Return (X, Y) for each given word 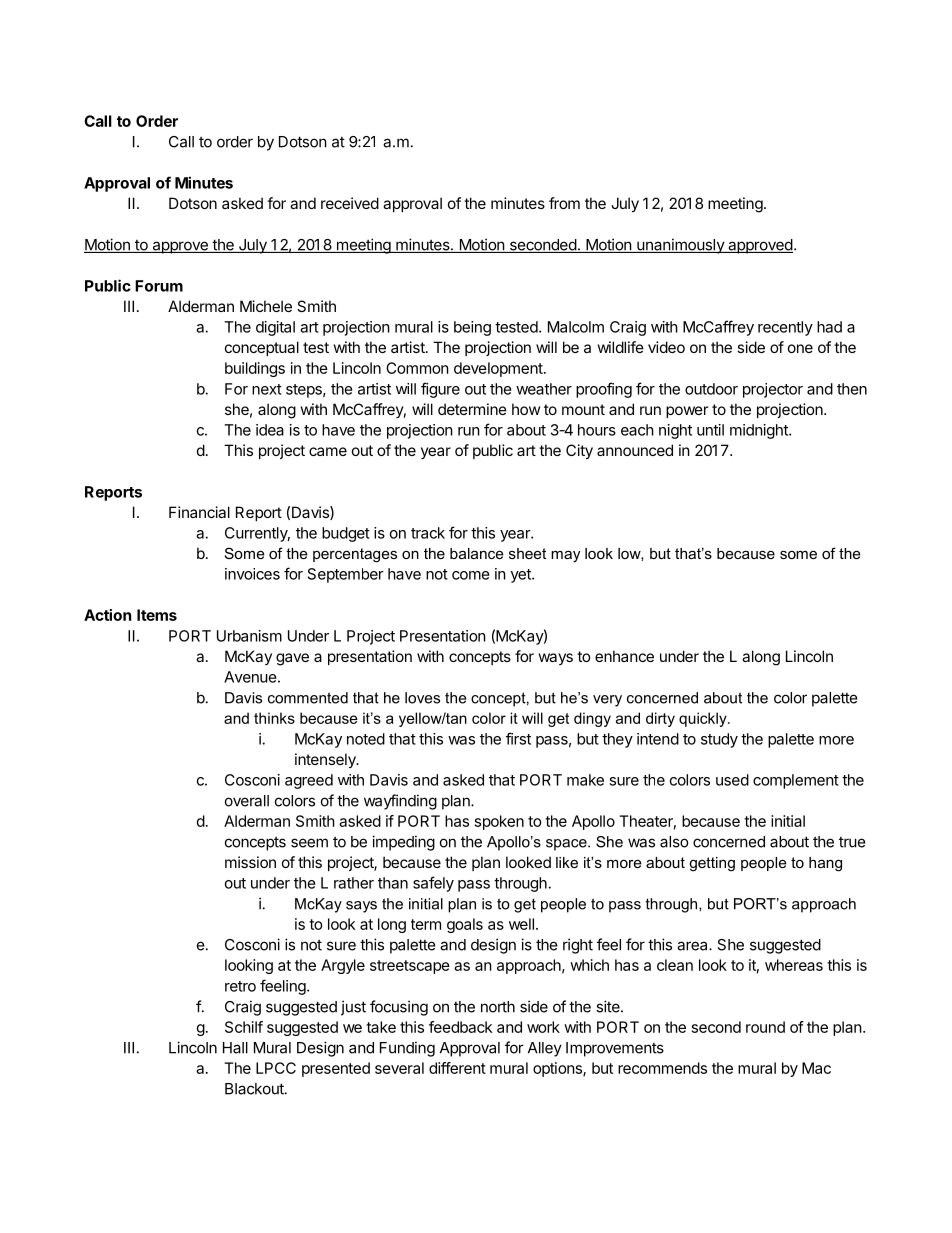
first (518, 738)
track (428, 533)
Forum (159, 286)
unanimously (680, 246)
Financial (199, 512)
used (732, 780)
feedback (460, 1027)
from (564, 203)
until (710, 430)
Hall (235, 1048)
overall (247, 801)
